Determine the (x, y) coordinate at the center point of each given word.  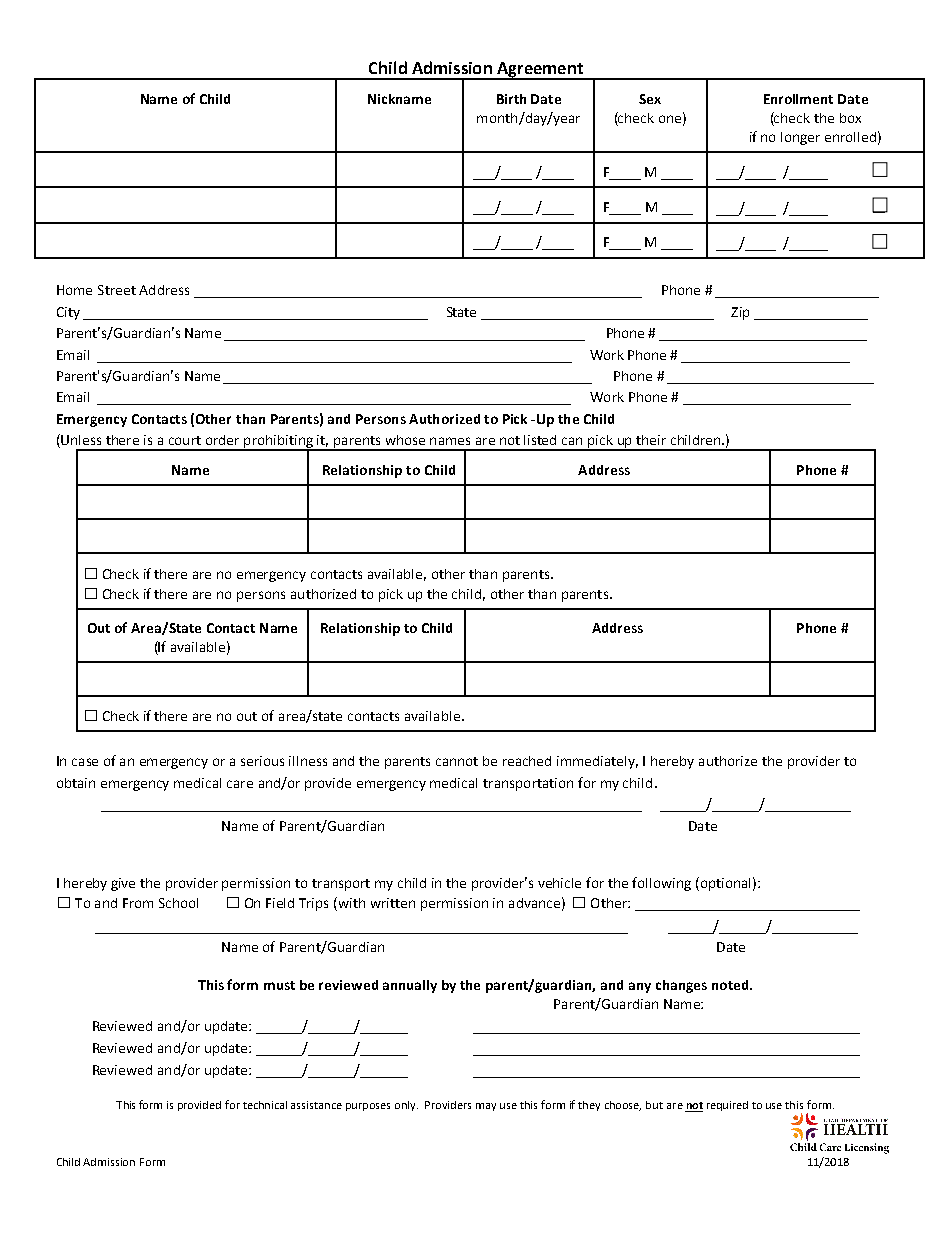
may (486, 1107)
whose (405, 440)
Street (117, 290)
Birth (511, 99)
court (185, 440)
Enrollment (798, 99)
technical (265, 1105)
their (651, 440)
